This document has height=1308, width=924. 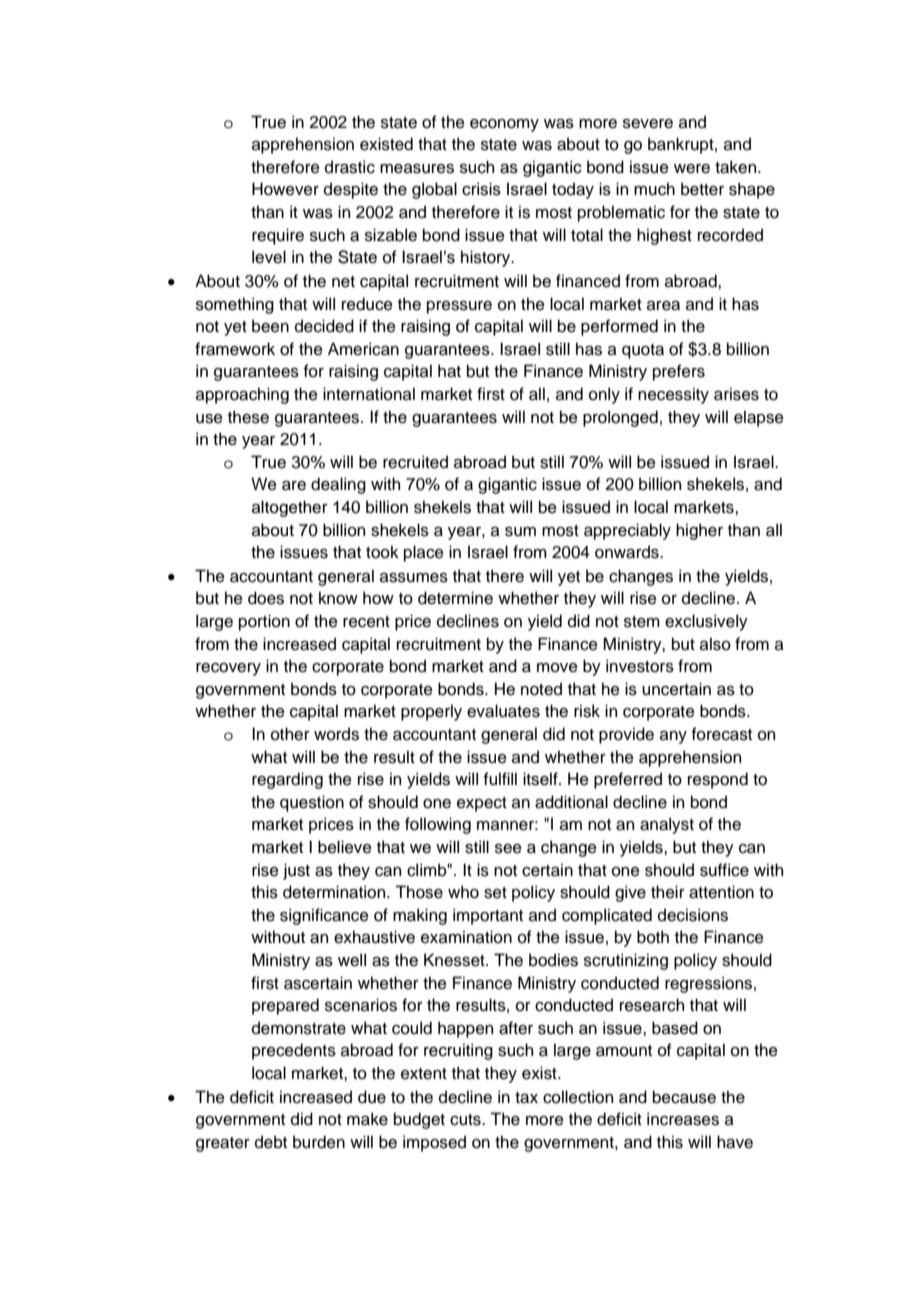 I want to click on debt, so click(x=271, y=1142).
